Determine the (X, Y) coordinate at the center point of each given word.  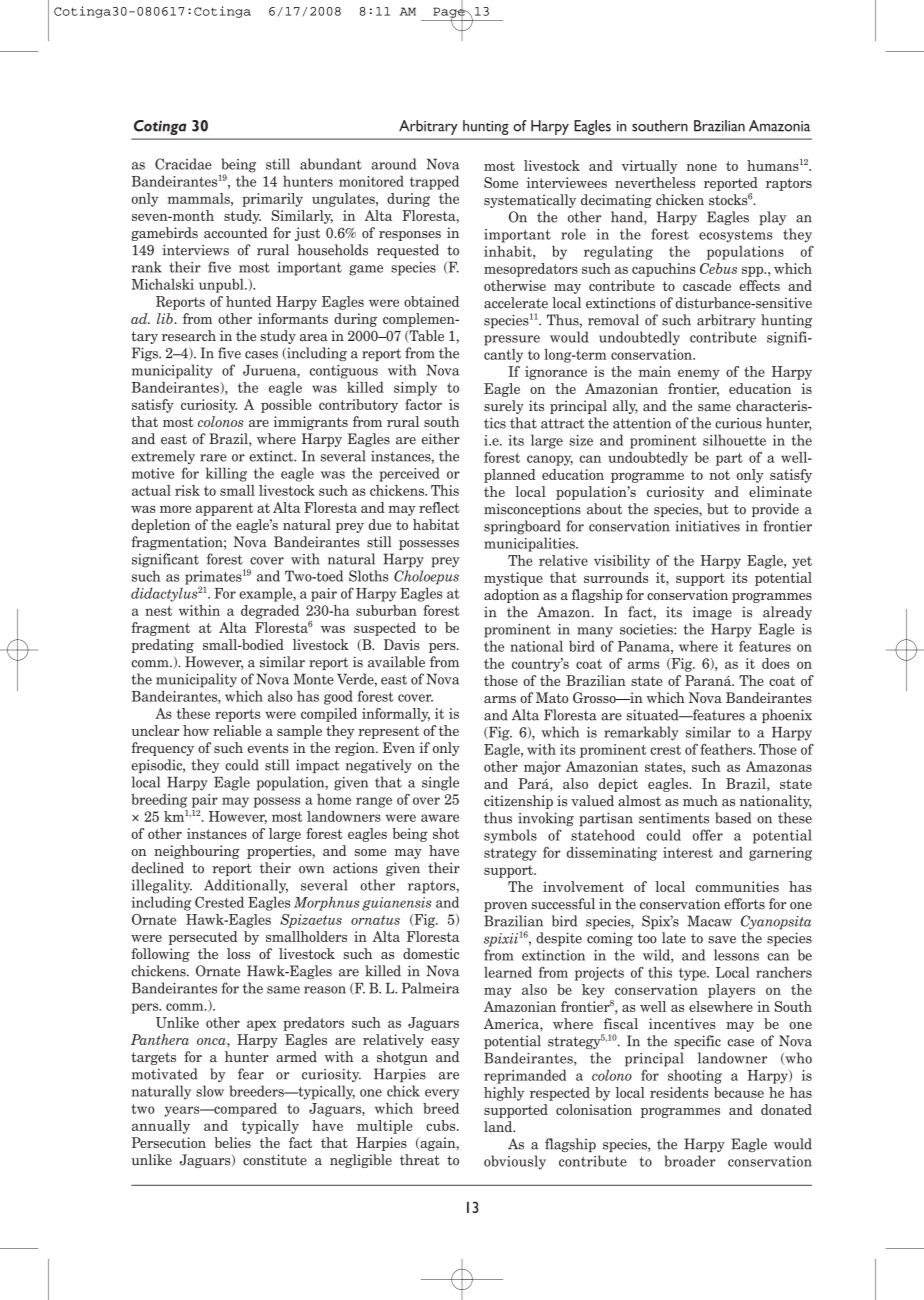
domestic (431, 953)
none (702, 167)
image (712, 613)
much (700, 801)
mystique (513, 579)
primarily (272, 200)
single (440, 783)
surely (504, 407)
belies (233, 1142)
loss (238, 953)
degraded (270, 612)
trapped (434, 182)
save (722, 940)
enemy (699, 374)
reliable (237, 730)
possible (286, 406)
